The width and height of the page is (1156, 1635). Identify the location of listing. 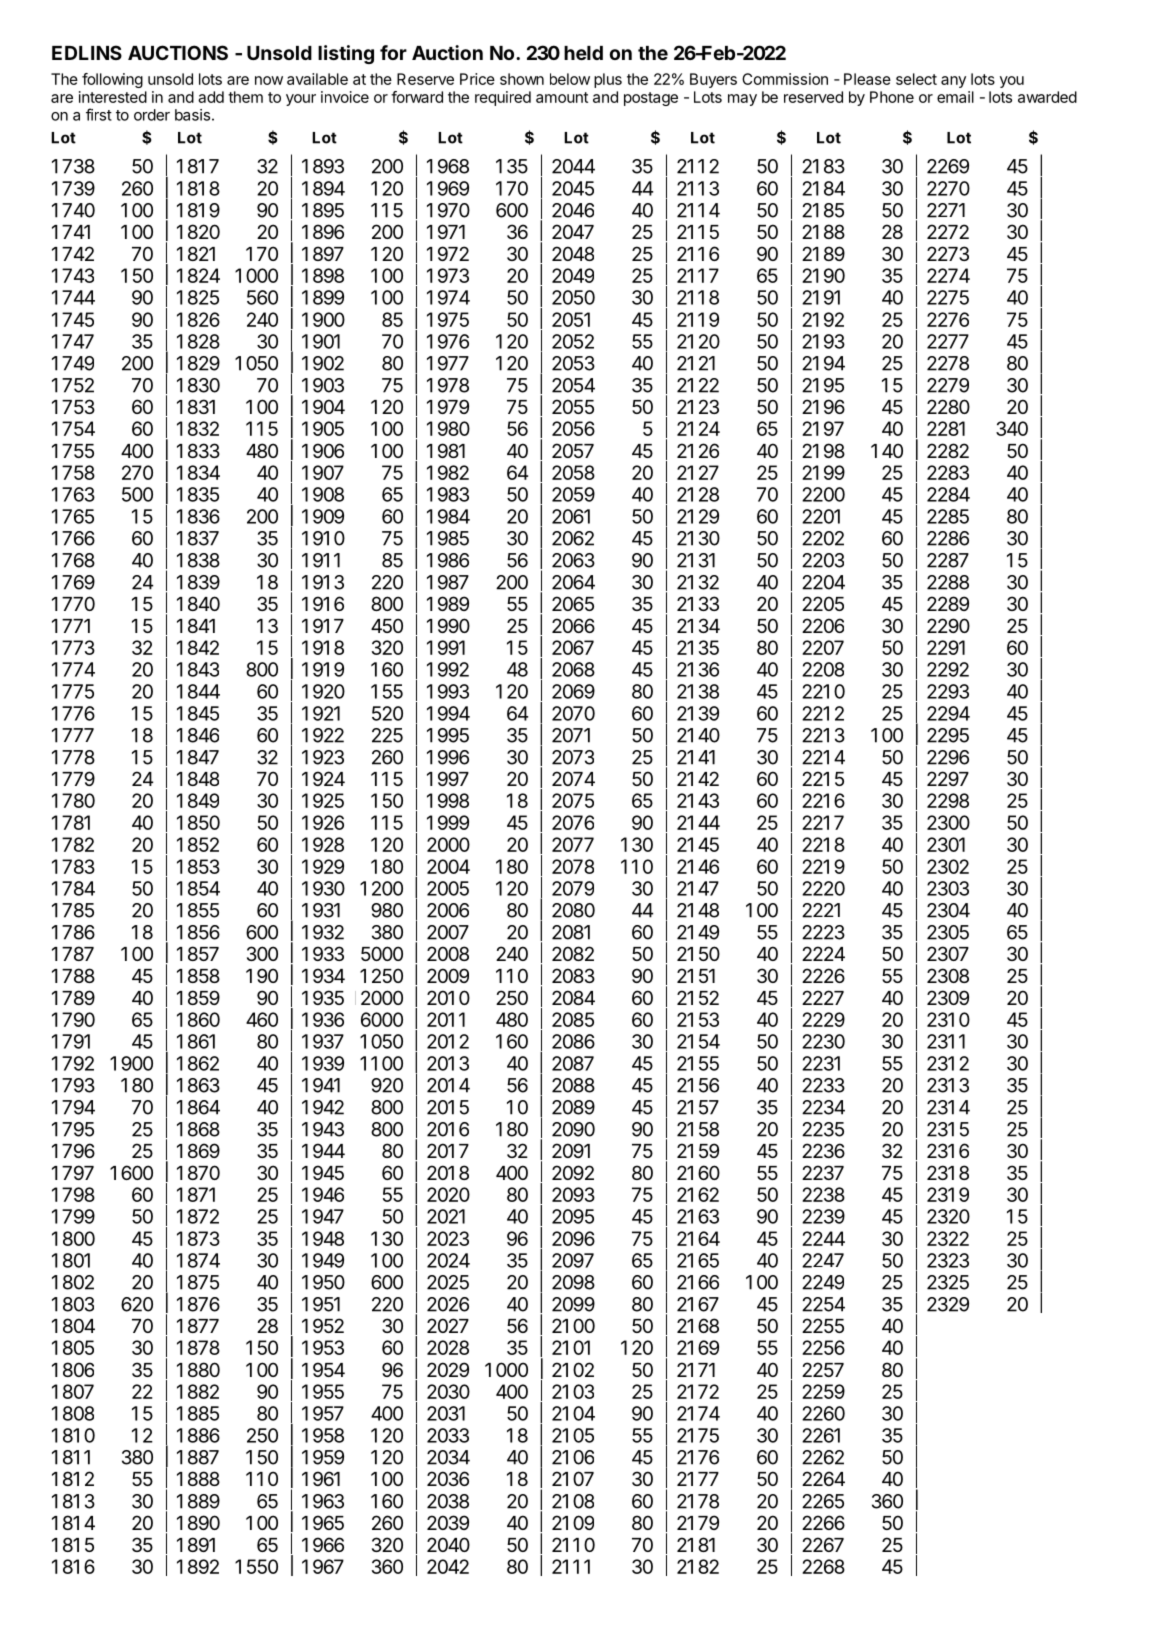
(346, 54).
